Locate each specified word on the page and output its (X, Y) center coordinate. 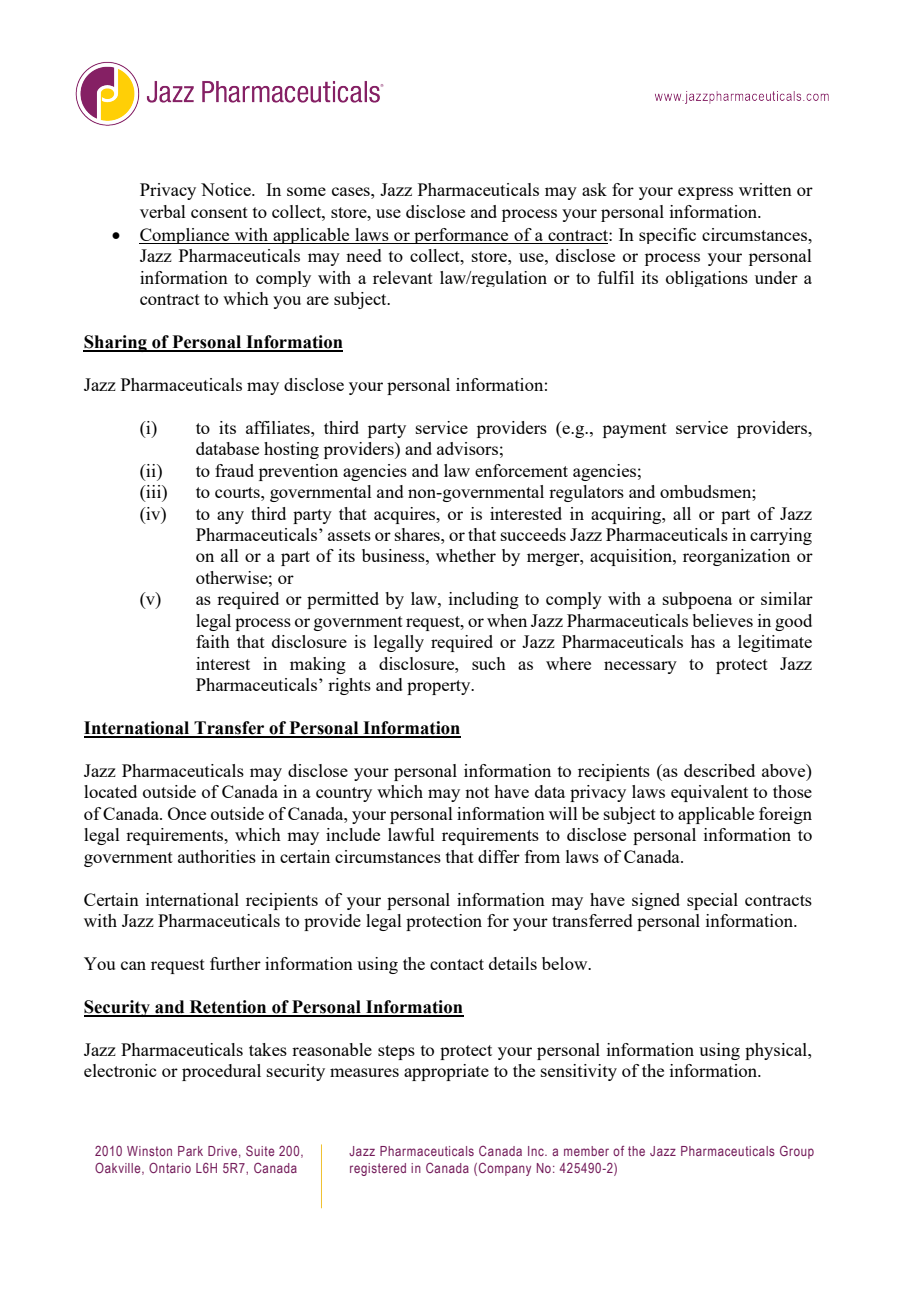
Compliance (185, 236)
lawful (411, 834)
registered (378, 1169)
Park (190, 1151)
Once (187, 813)
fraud (234, 470)
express (705, 193)
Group (797, 1152)
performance (461, 236)
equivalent (709, 793)
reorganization (736, 557)
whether (466, 555)
